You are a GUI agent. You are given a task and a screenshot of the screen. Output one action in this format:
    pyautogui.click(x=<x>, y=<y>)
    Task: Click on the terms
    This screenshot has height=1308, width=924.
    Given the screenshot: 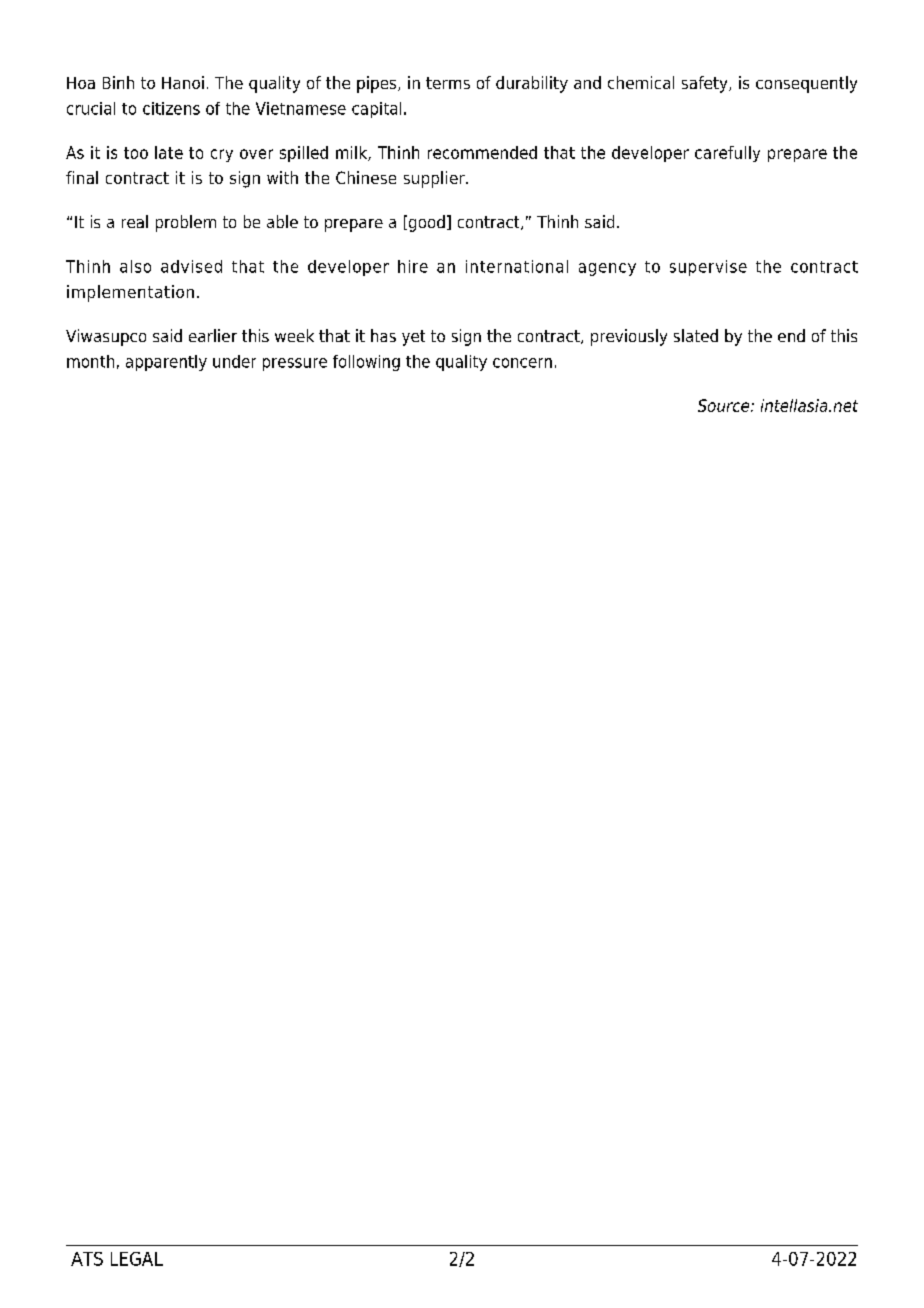 What is the action you would take?
    pyautogui.click(x=448, y=83)
